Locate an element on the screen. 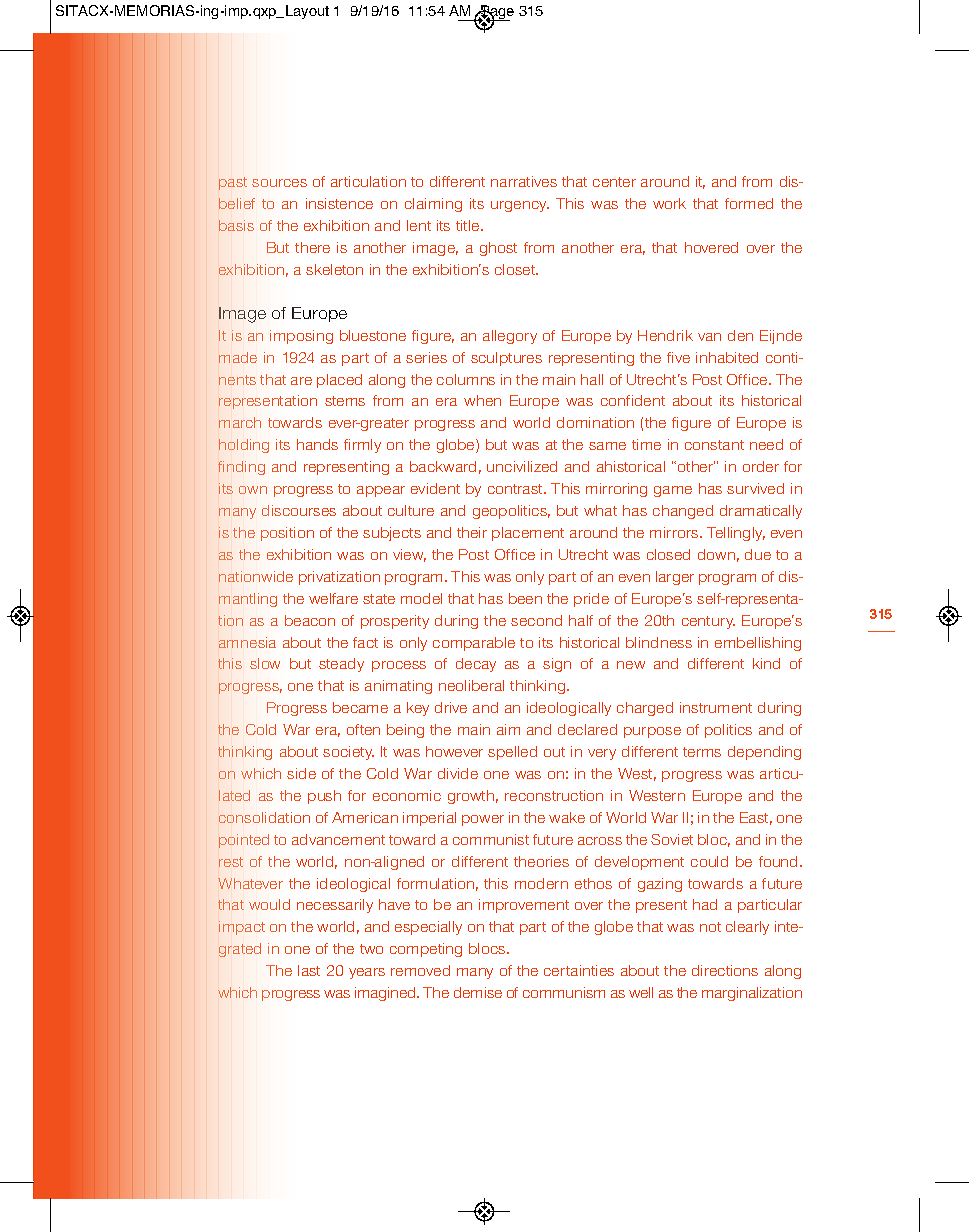 Image resolution: width=969 pixels, height=1232 pixels. last is located at coordinates (309, 970).
